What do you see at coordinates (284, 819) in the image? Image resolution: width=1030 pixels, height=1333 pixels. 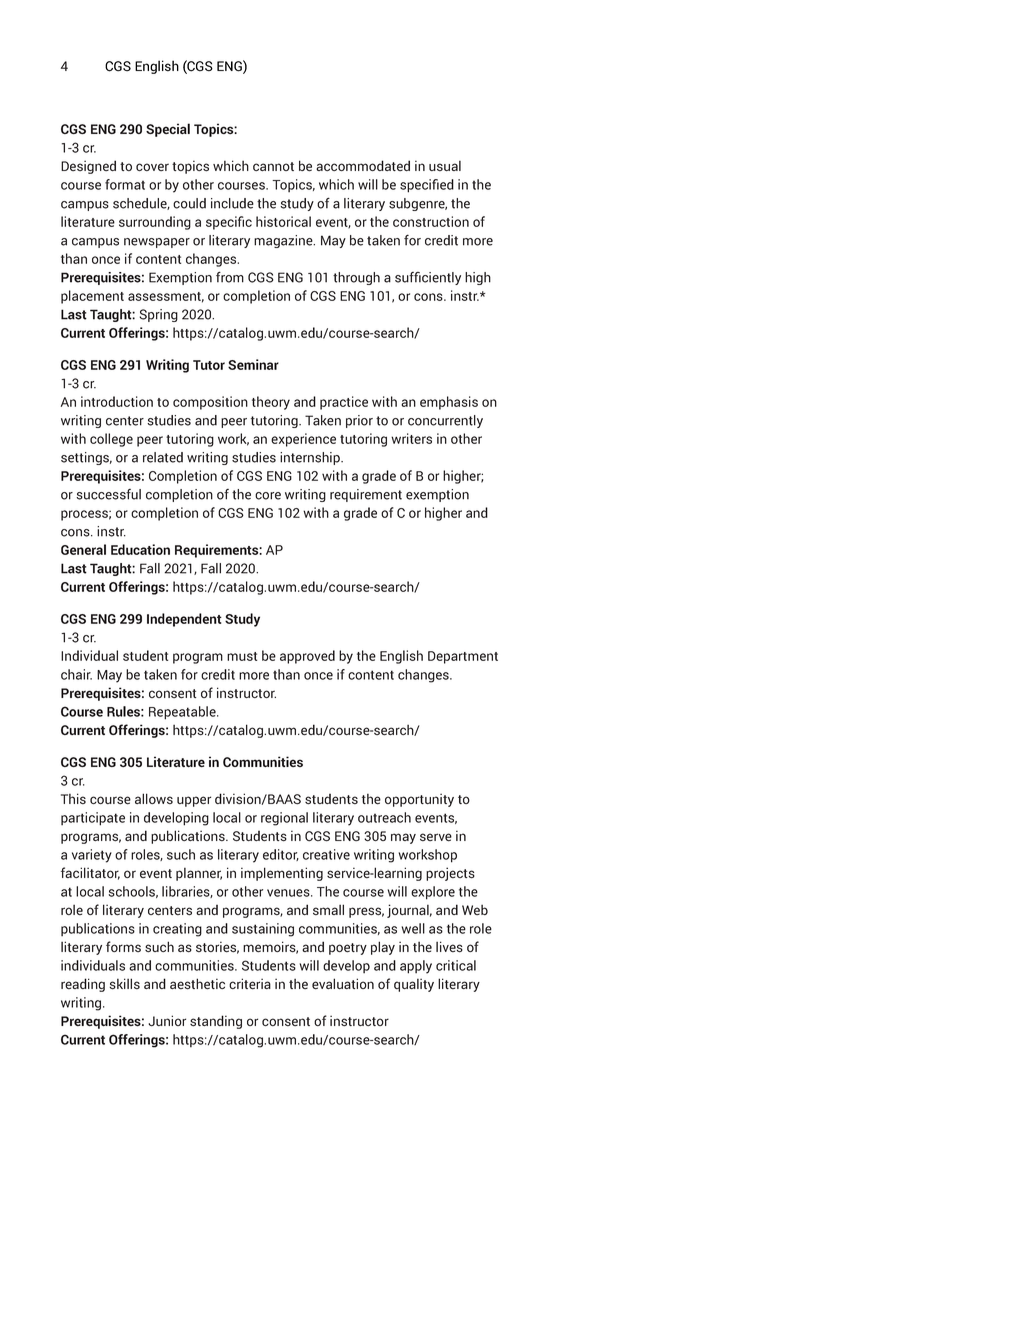 I see `regional` at bounding box center [284, 819].
